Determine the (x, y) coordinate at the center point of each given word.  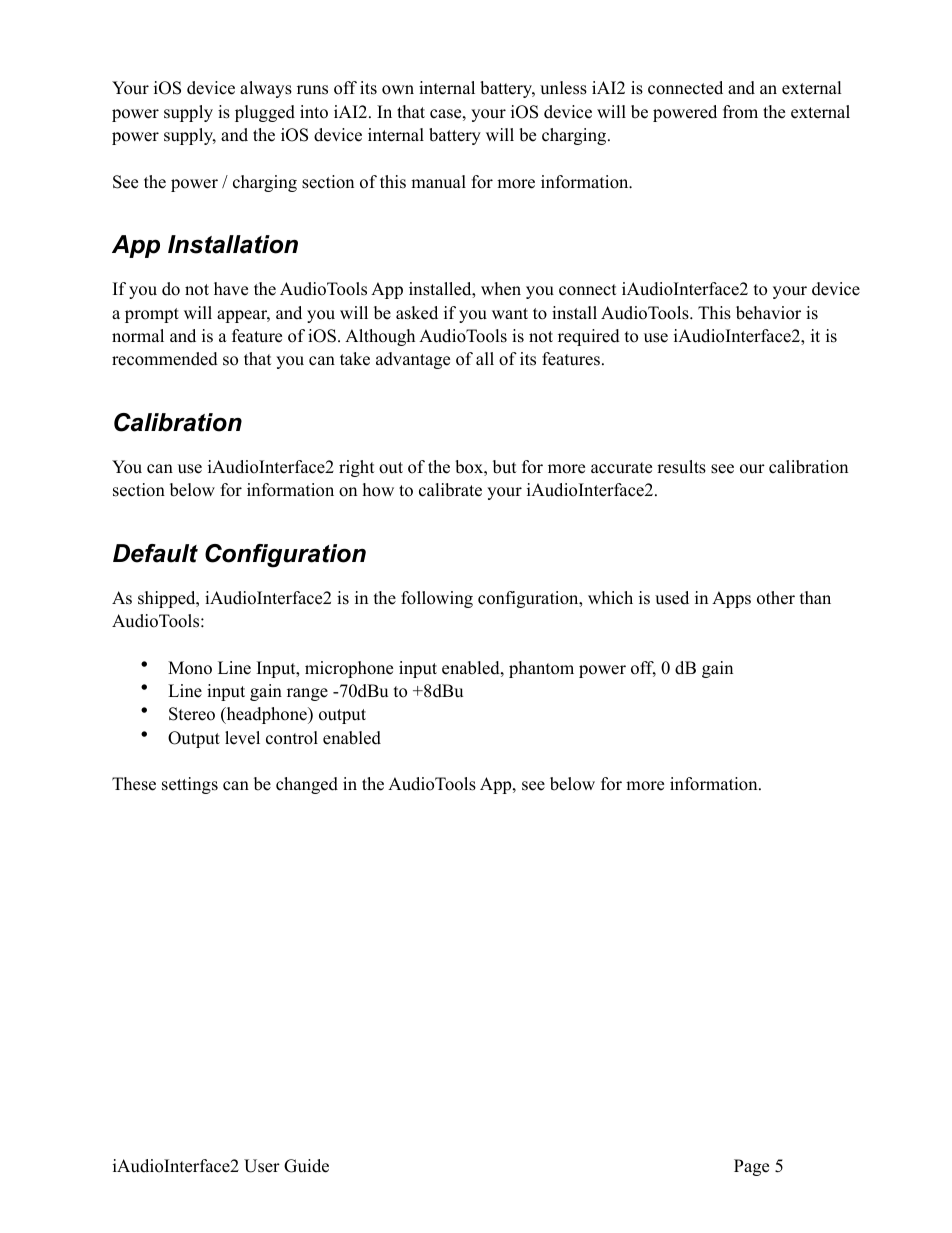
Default (155, 553)
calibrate (450, 490)
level (242, 738)
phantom (541, 669)
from (740, 112)
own (398, 90)
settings (190, 785)
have (231, 289)
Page (751, 1167)
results (681, 467)
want (510, 313)
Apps (731, 599)
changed (307, 785)
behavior (768, 313)
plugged (265, 113)
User (262, 1166)
